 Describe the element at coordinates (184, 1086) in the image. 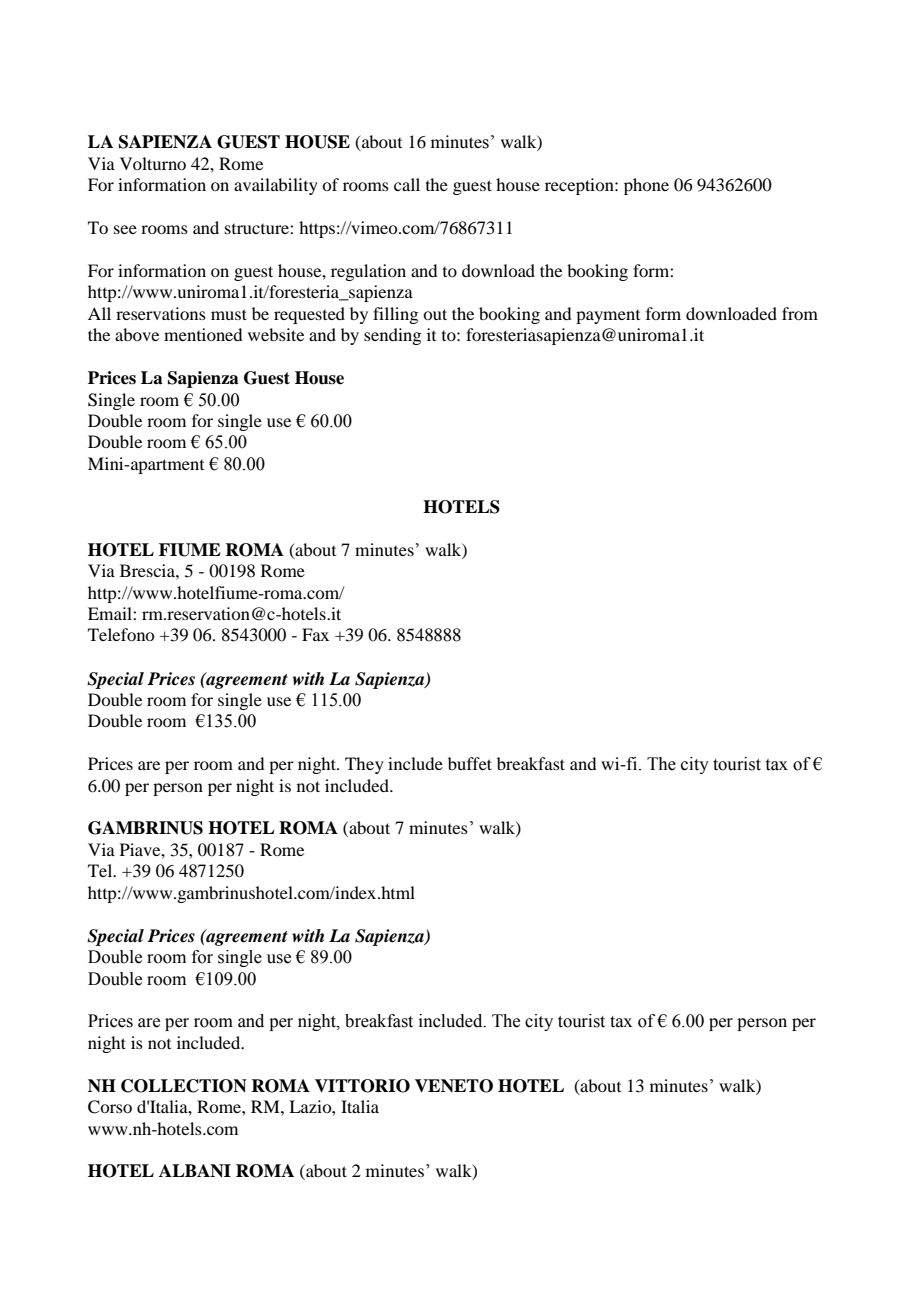

I see `COLLECTION` at that location.
